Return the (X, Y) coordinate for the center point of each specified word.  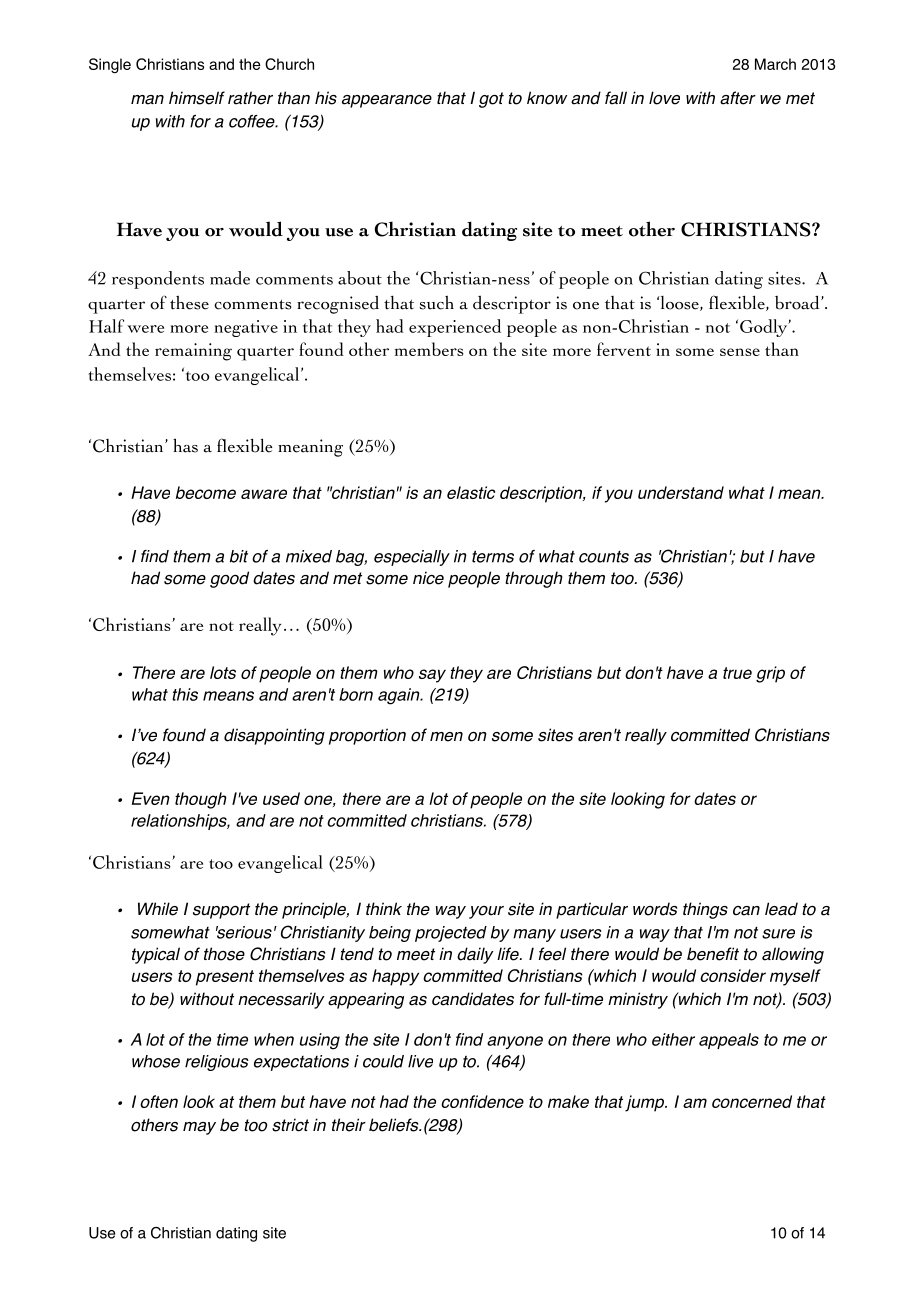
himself (197, 98)
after (738, 98)
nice (428, 578)
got (491, 100)
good (229, 579)
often (159, 1101)
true (737, 673)
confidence (482, 1101)
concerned (752, 1101)
